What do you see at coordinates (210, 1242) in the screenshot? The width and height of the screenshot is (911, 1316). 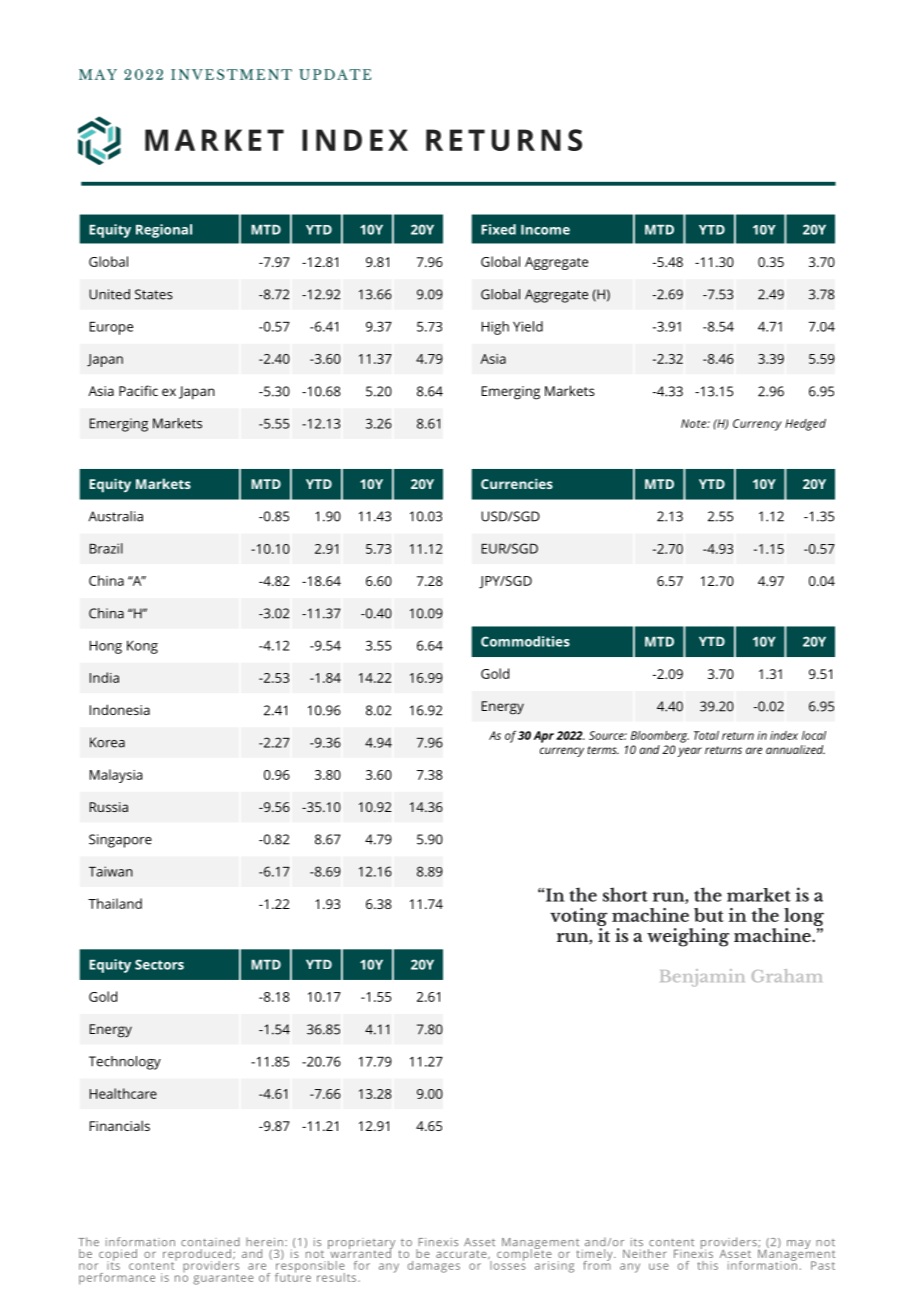 I see `contained` at bounding box center [210, 1242].
